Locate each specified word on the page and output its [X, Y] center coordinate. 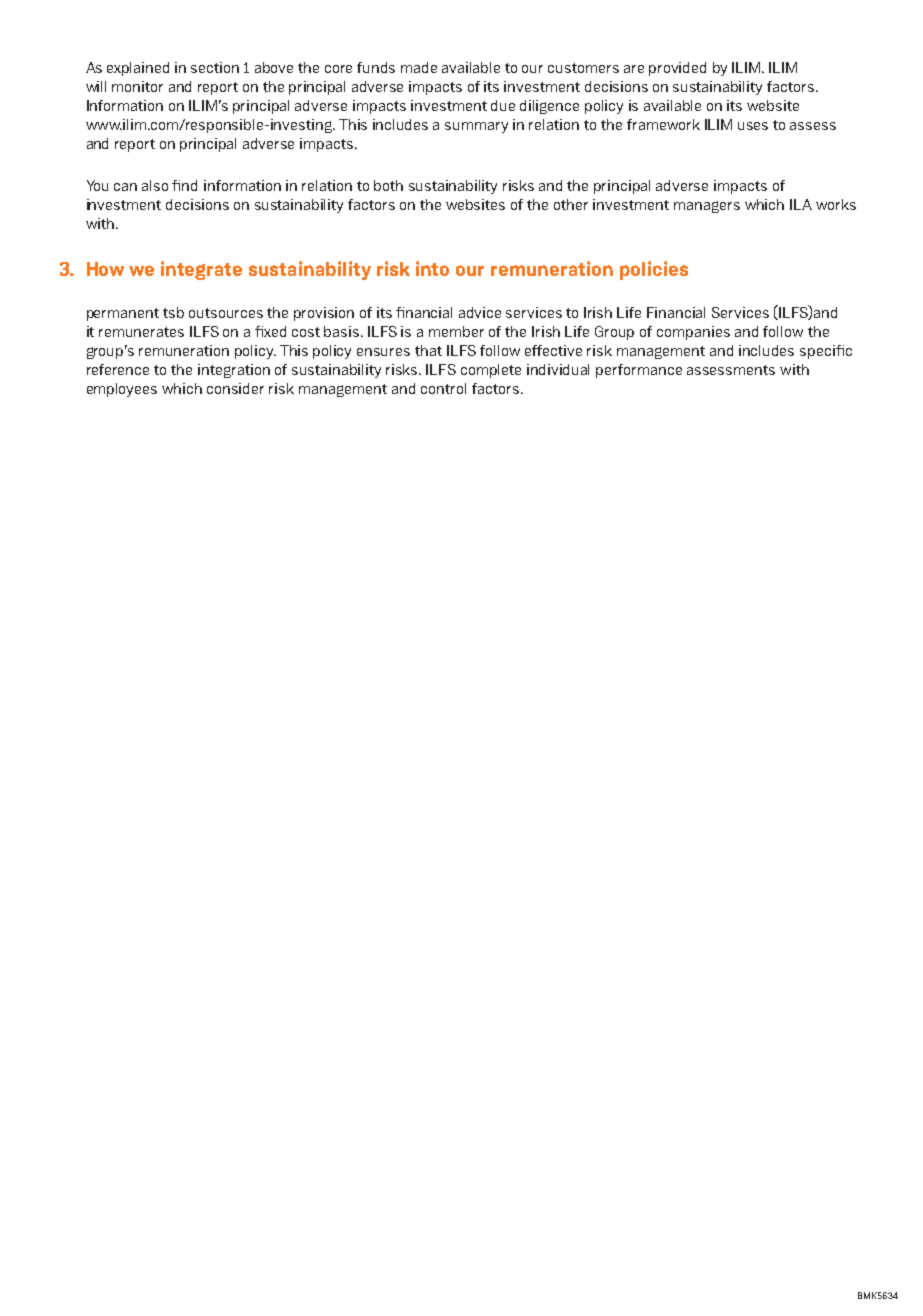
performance [639, 371]
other [571, 204]
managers [707, 207]
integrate [201, 270]
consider [235, 388]
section [215, 67]
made [419, 67]
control [443, 388]
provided [677, 69]
